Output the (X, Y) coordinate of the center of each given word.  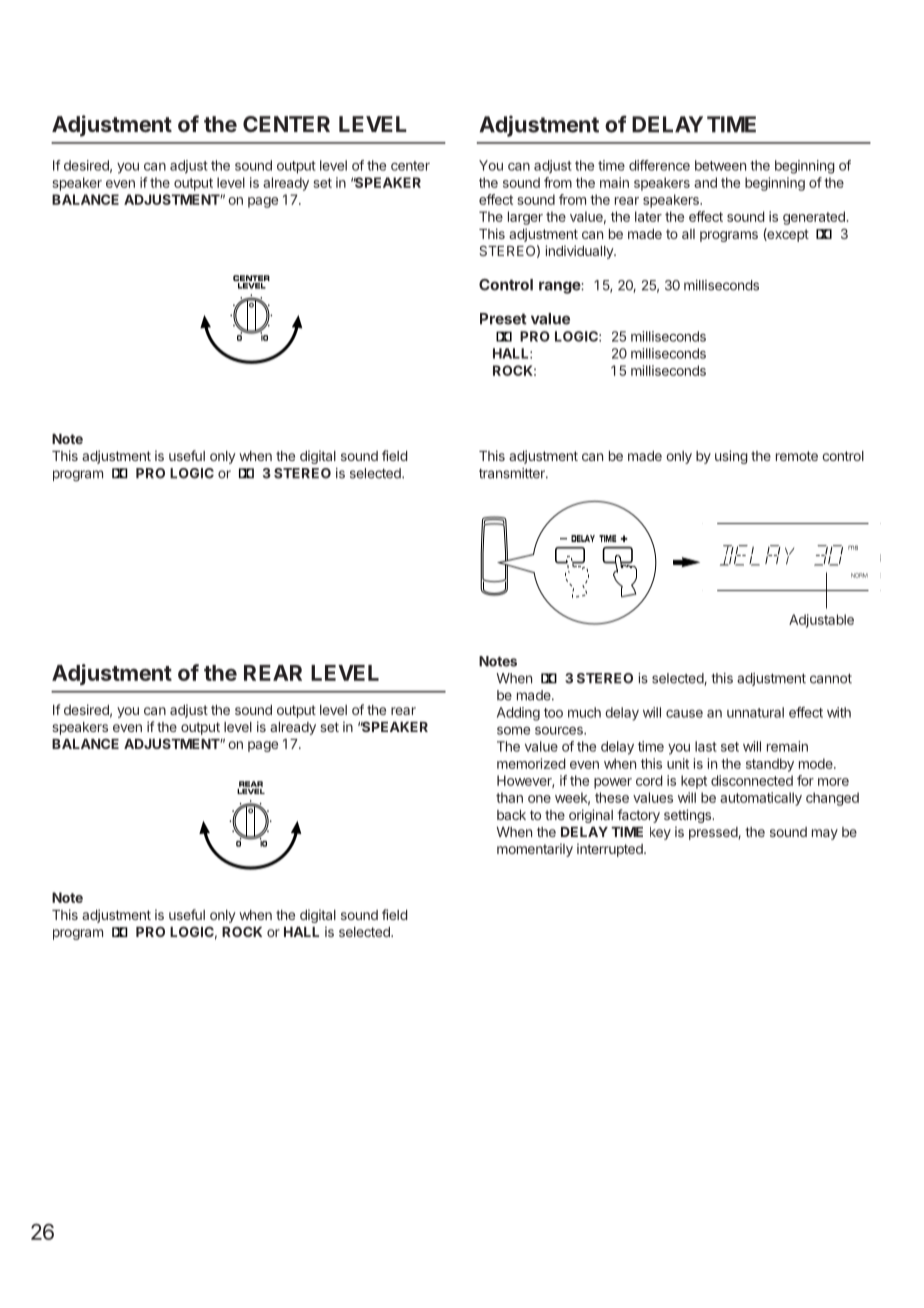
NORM (859, 575)
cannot (831, 679)
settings (688, 816)
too (553, 713)
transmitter (513, 473)
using (731, 457)
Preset (503, 319)
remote (797, 456)
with (839, 712)
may (825, 834)
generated (814, 218)
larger (525, 218)
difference (659, 165)
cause (684, 714)
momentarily (535, 850)
